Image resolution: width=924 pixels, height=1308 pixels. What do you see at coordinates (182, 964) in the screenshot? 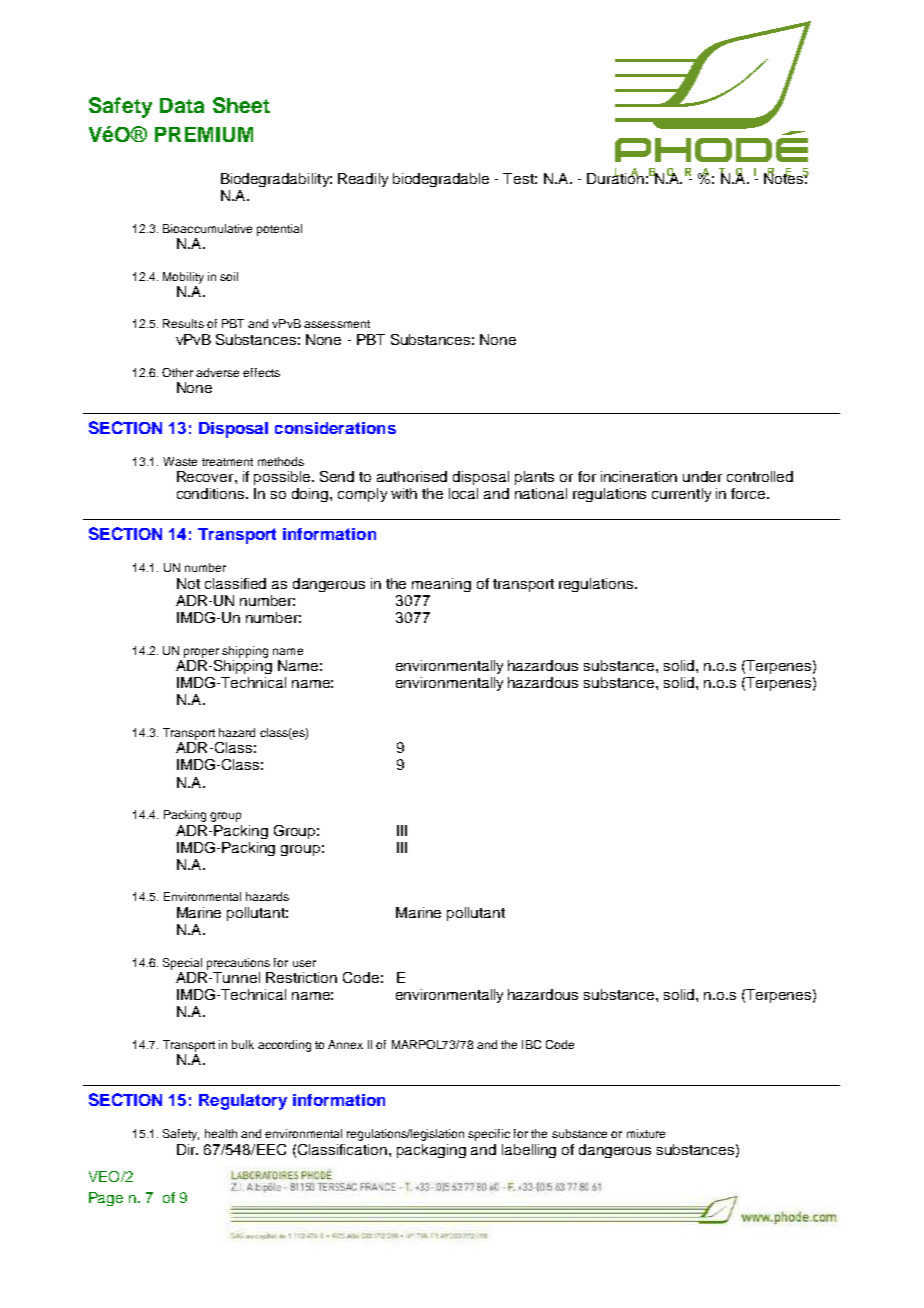
I see `Special` at bounding box center [182, 964].
